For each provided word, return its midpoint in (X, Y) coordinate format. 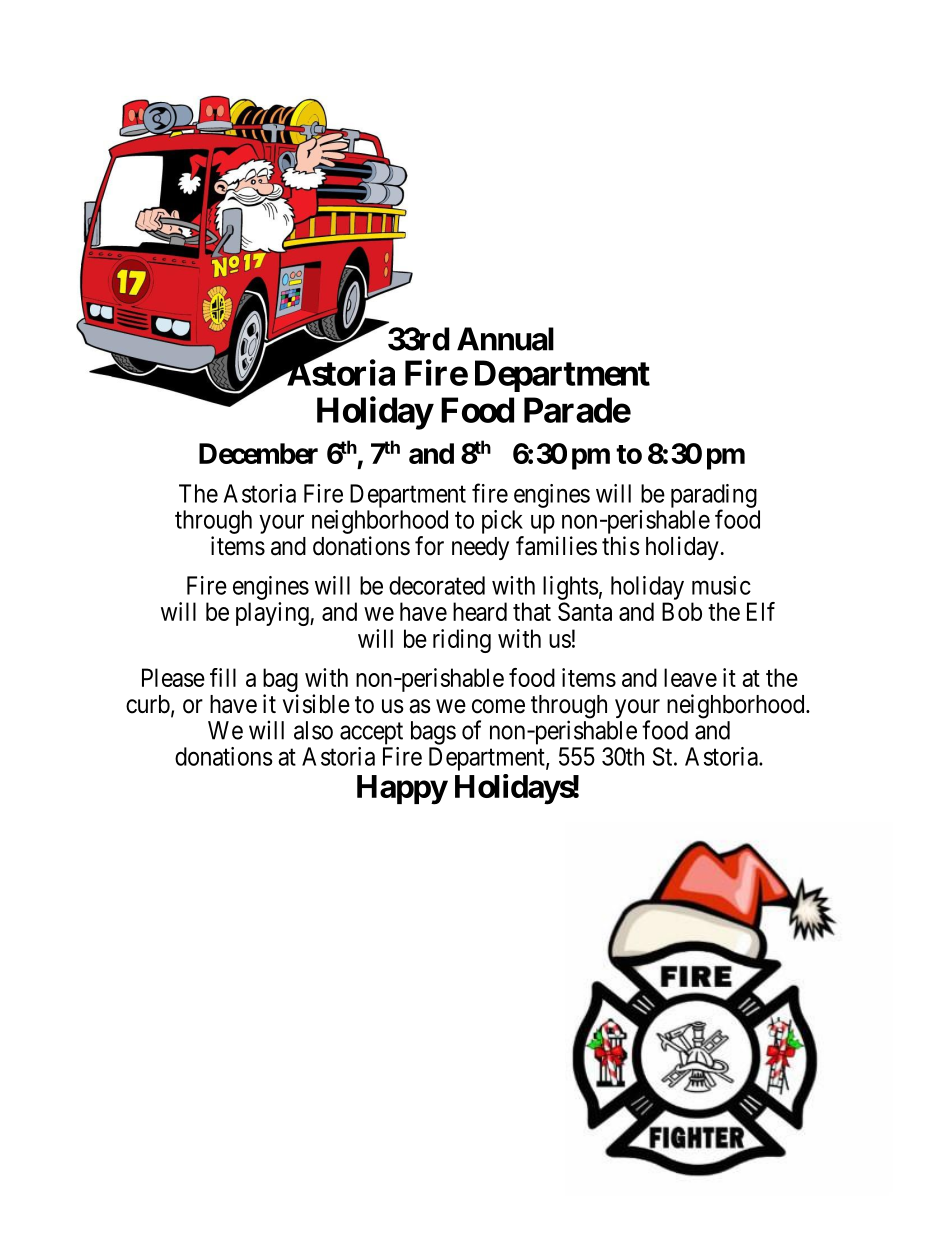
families (556, 546)
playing (273, 614)
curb (148, 704)
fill (223, 677)
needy (480, 548)
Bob (682, 611)
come (498, 706)
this (621, 546)
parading (714, 497)
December (258, 453)
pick (502, 522)
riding (462, 641)
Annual (505, 339)
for (429, 546)
